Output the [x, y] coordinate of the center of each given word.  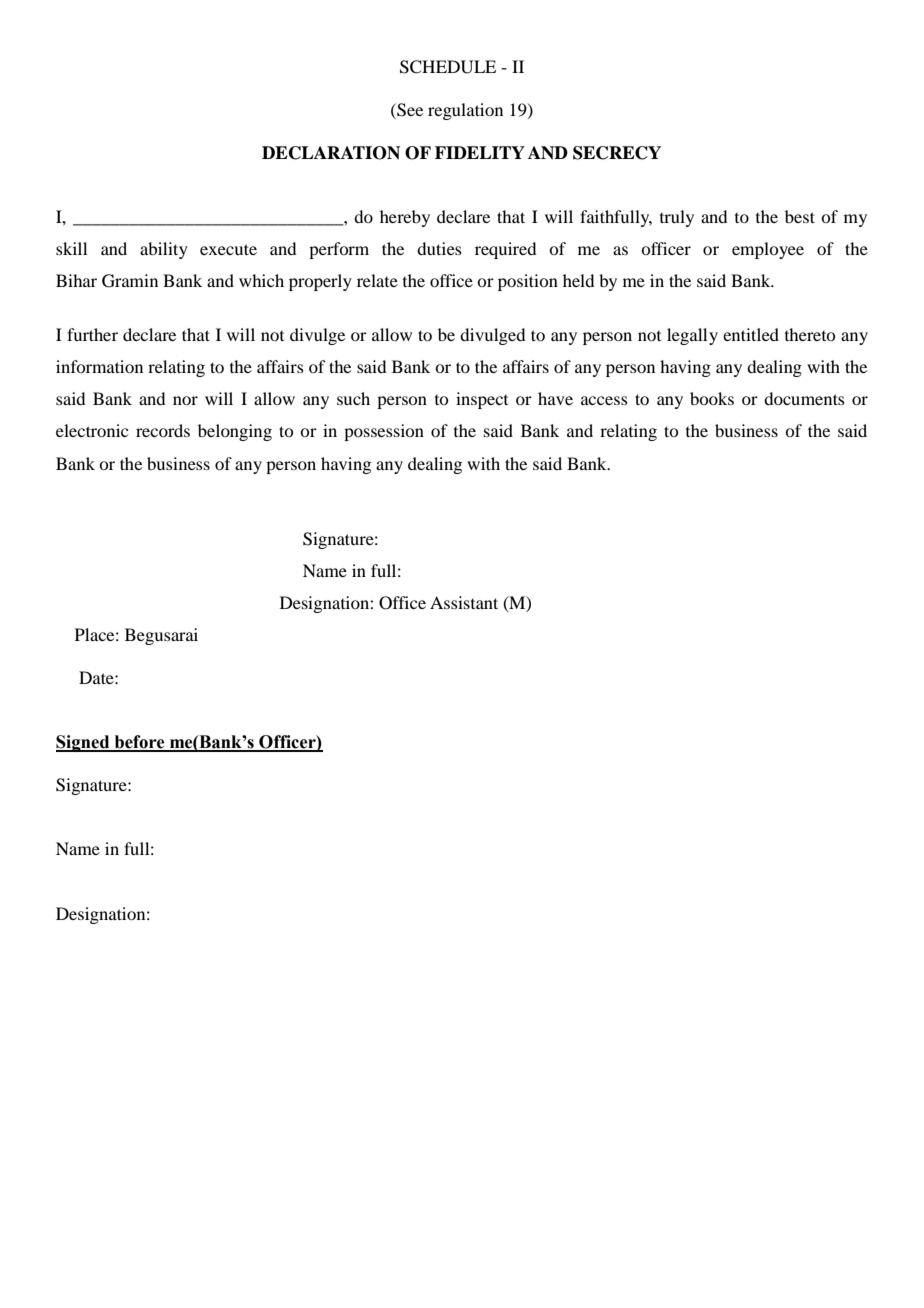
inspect [482, 400]
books [712, 398]
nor [185, 400]
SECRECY [617, 153]
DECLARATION [331, 153]
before [139, 743]
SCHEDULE [448, 67]
